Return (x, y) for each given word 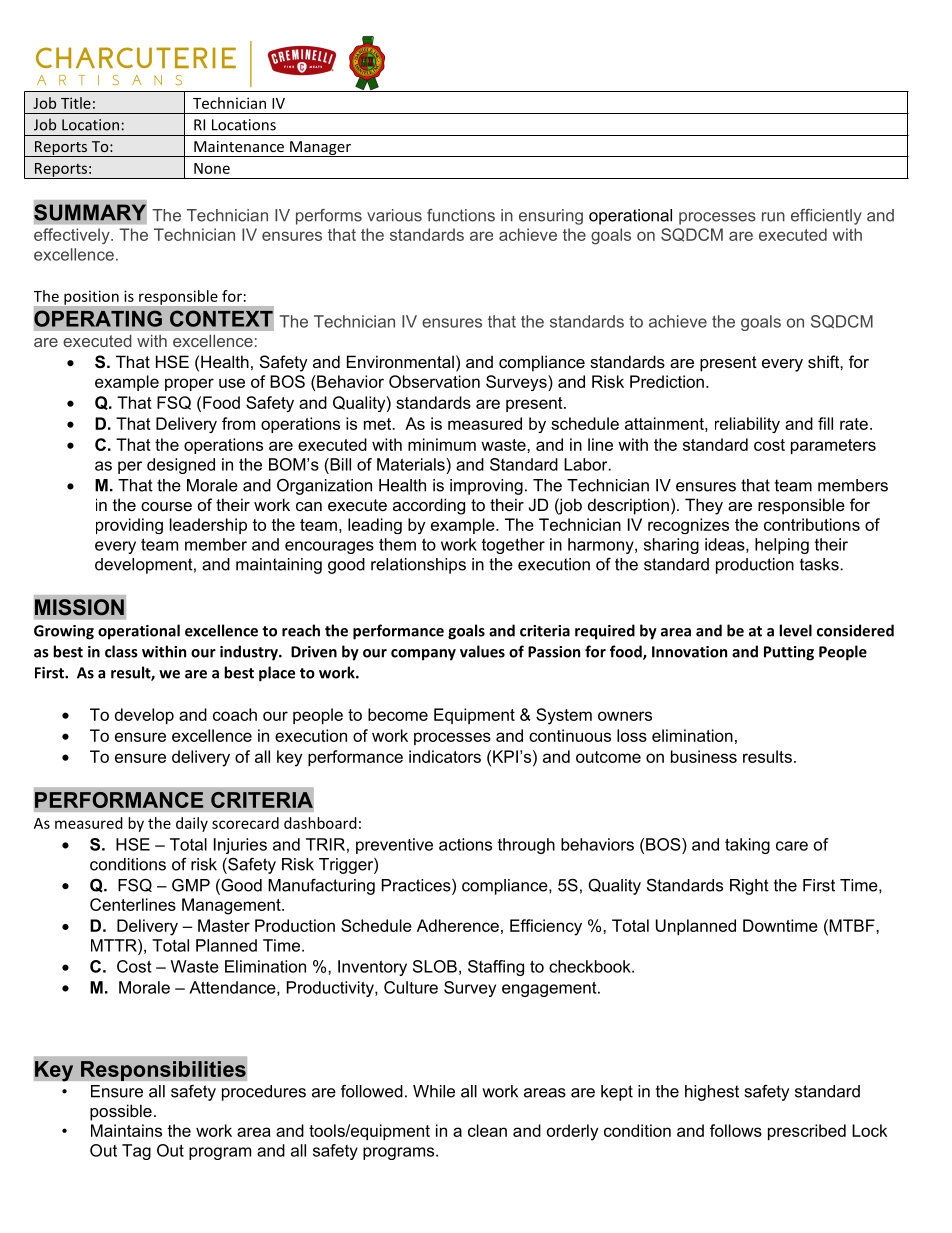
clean (487, 1130)
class (121, 651)
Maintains (126, 1130)
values (482, 651)
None (212, 168)
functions (461, 215)
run (773, 217)
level (795, 630)
